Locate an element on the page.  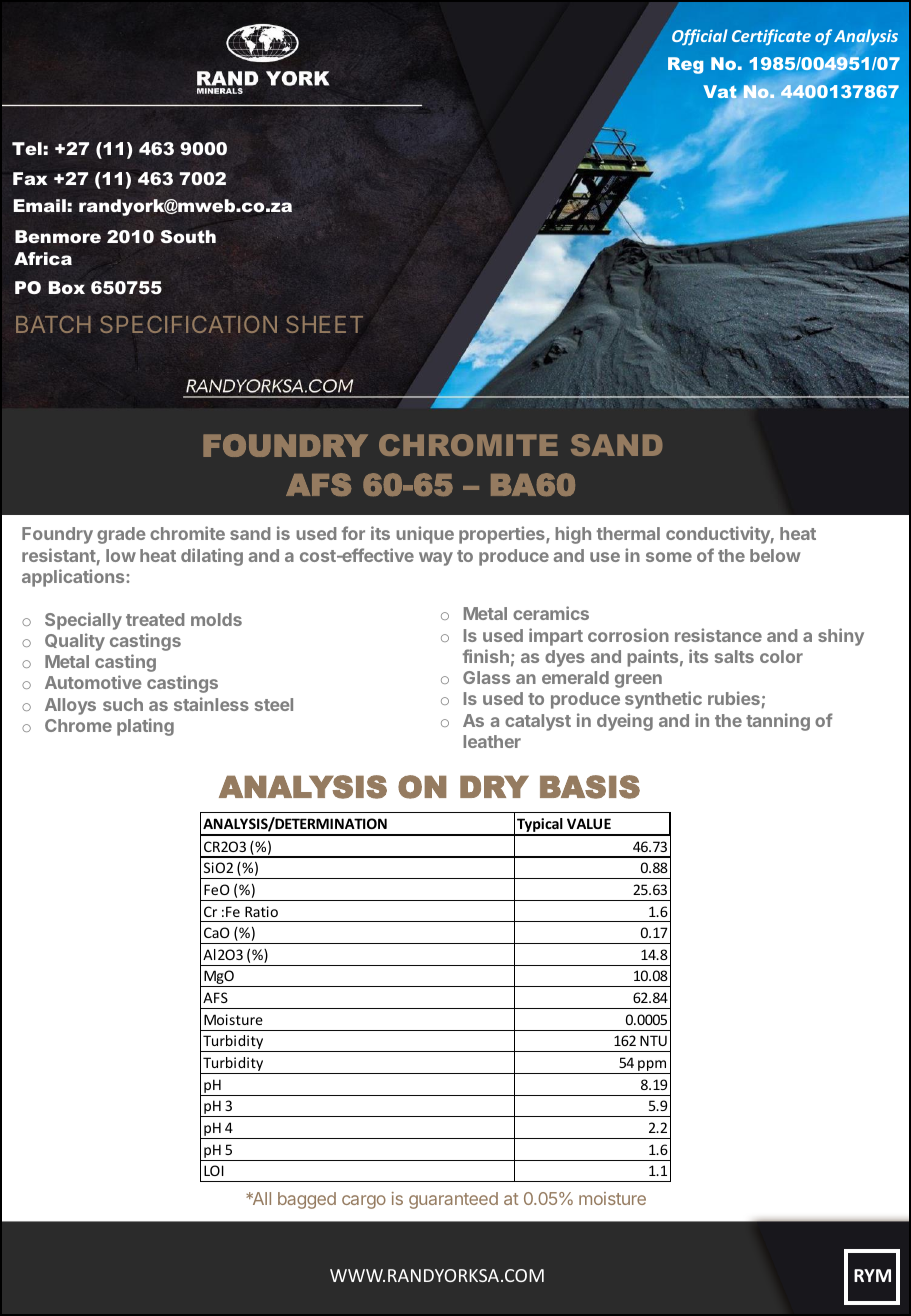
Certificate is located at coordinates (771, 37).
